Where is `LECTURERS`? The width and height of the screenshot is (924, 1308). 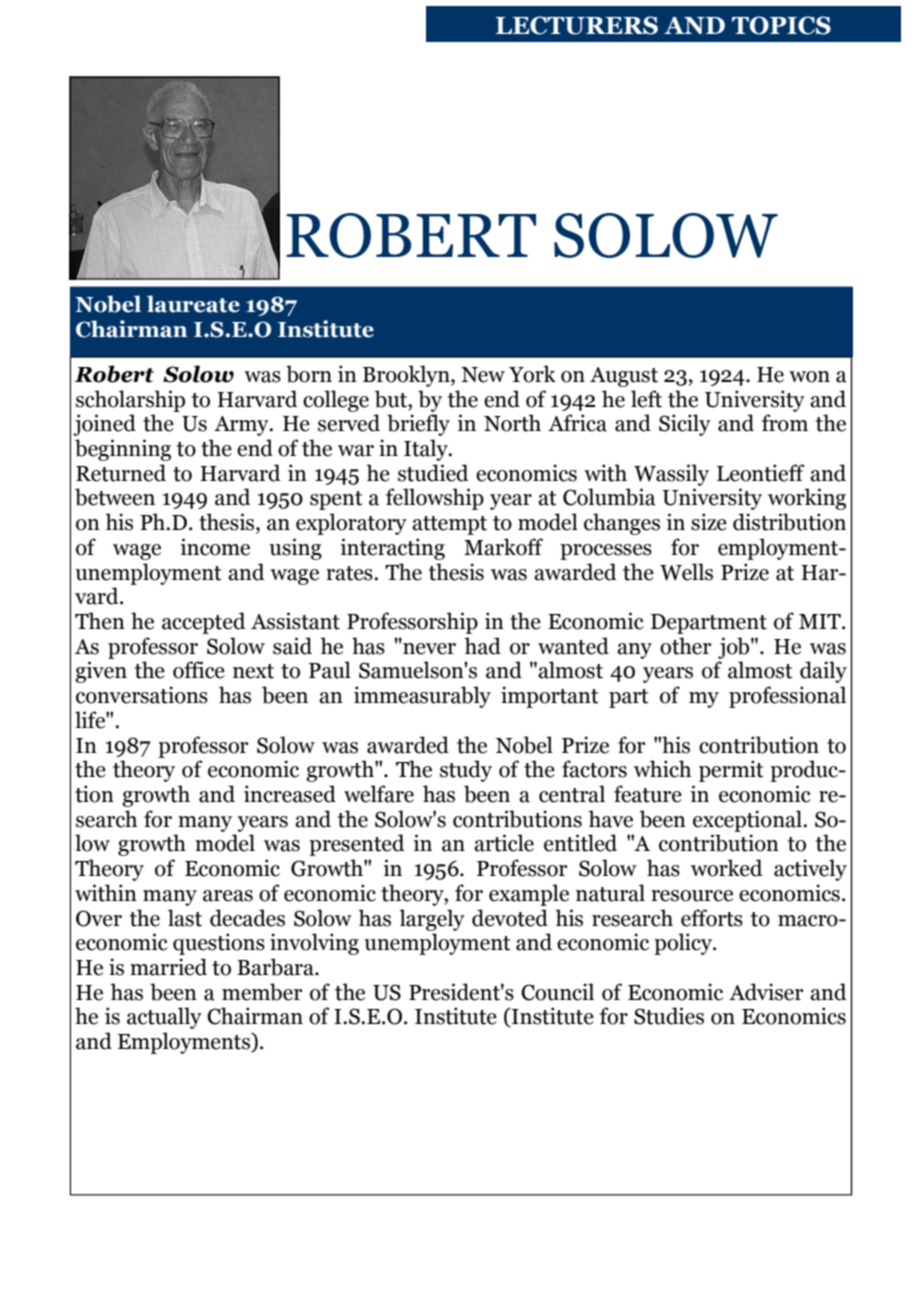 LECTURERS is located at coordinates (577, 25).
